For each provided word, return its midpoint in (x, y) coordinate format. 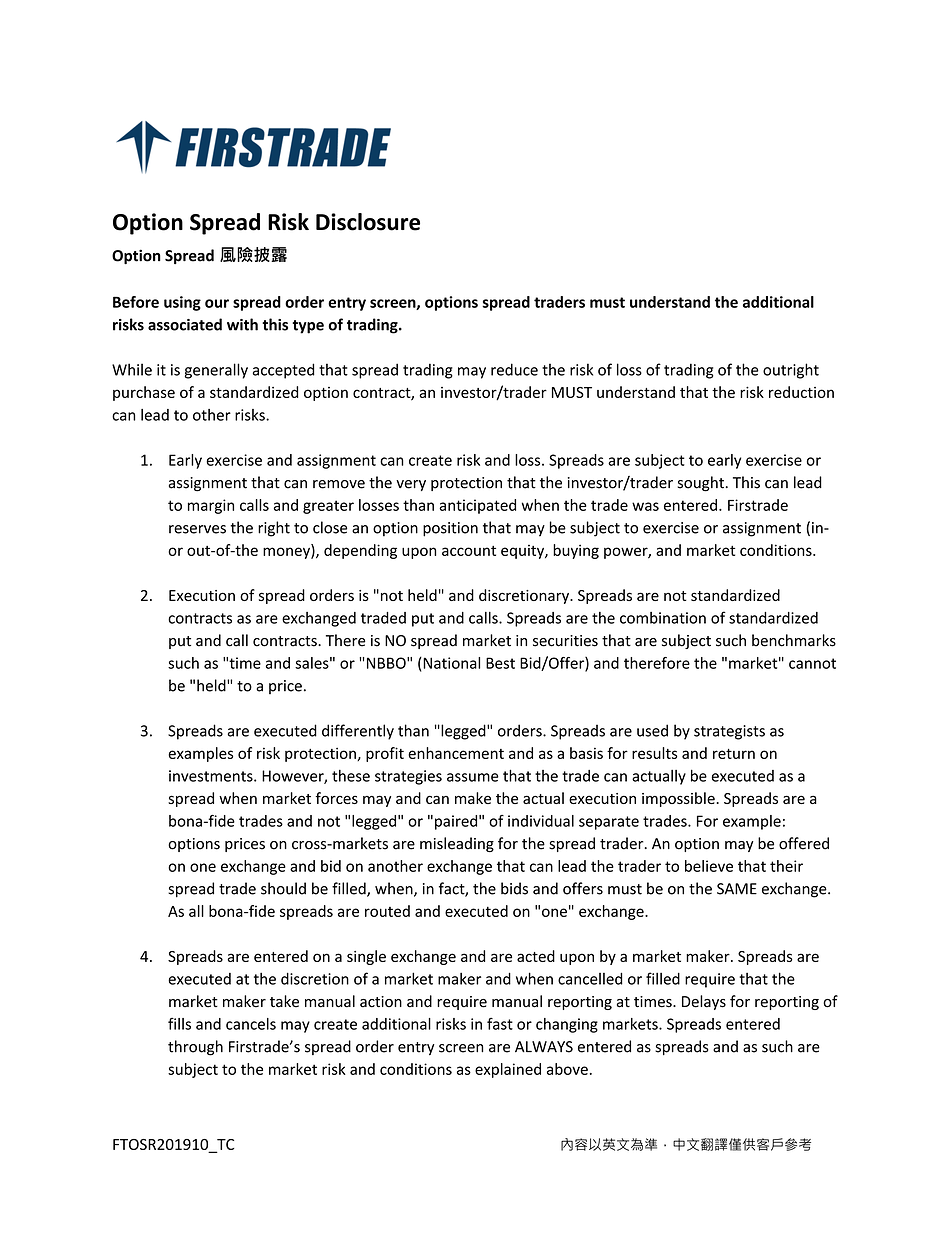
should (283, 888)
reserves (197, 529)
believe (709, 866)
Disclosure (368, 222)
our (217, 303)
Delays (704, 1002)
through (195, 1048)
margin (211, 506)
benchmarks (794, 640)
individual (541, 821)
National (450, 663)
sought (701, 484)
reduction (801, 392)
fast (500, 1024)
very (411, 485)
